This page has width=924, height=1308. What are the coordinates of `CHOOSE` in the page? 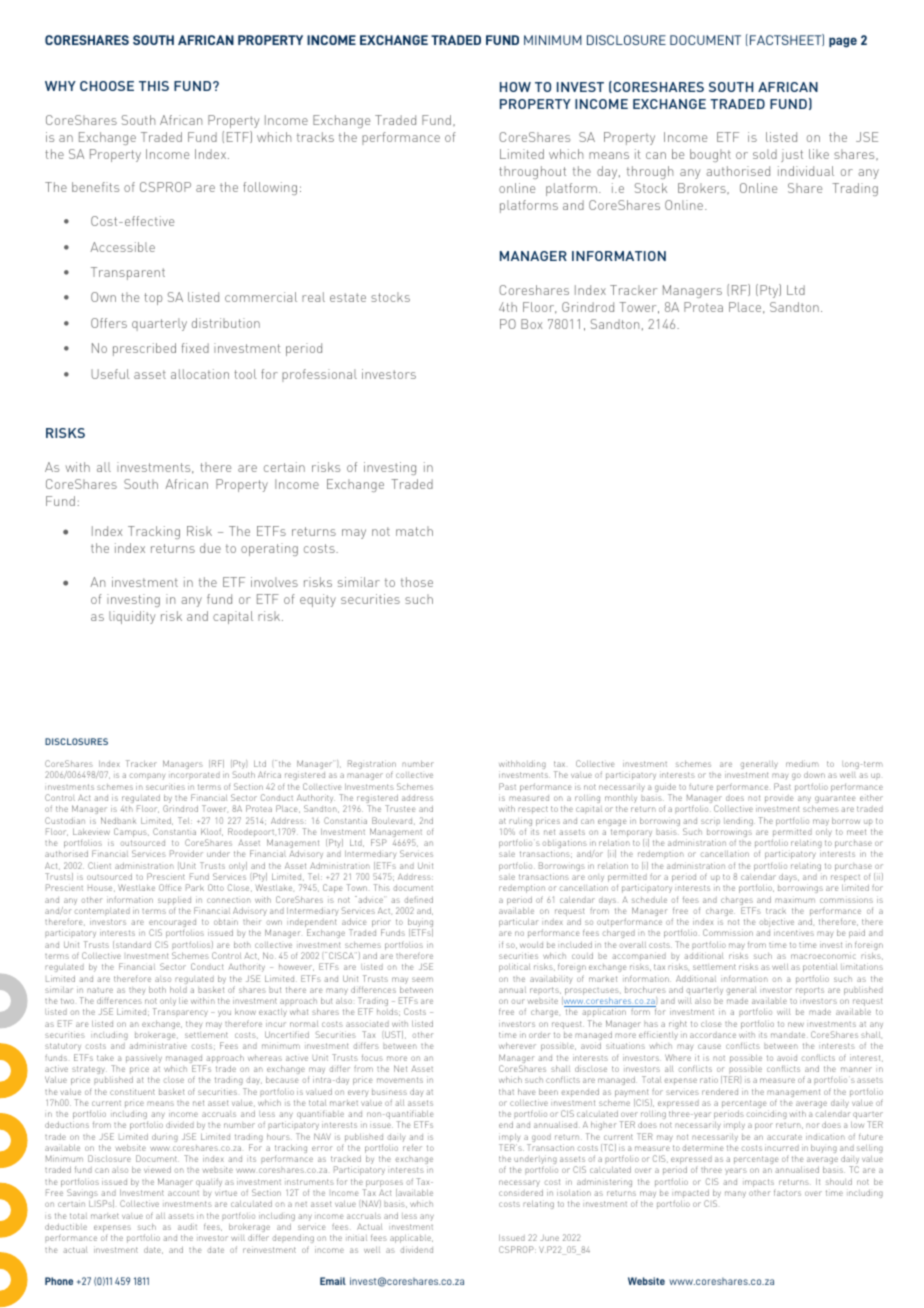 It's located at (107, 86).
